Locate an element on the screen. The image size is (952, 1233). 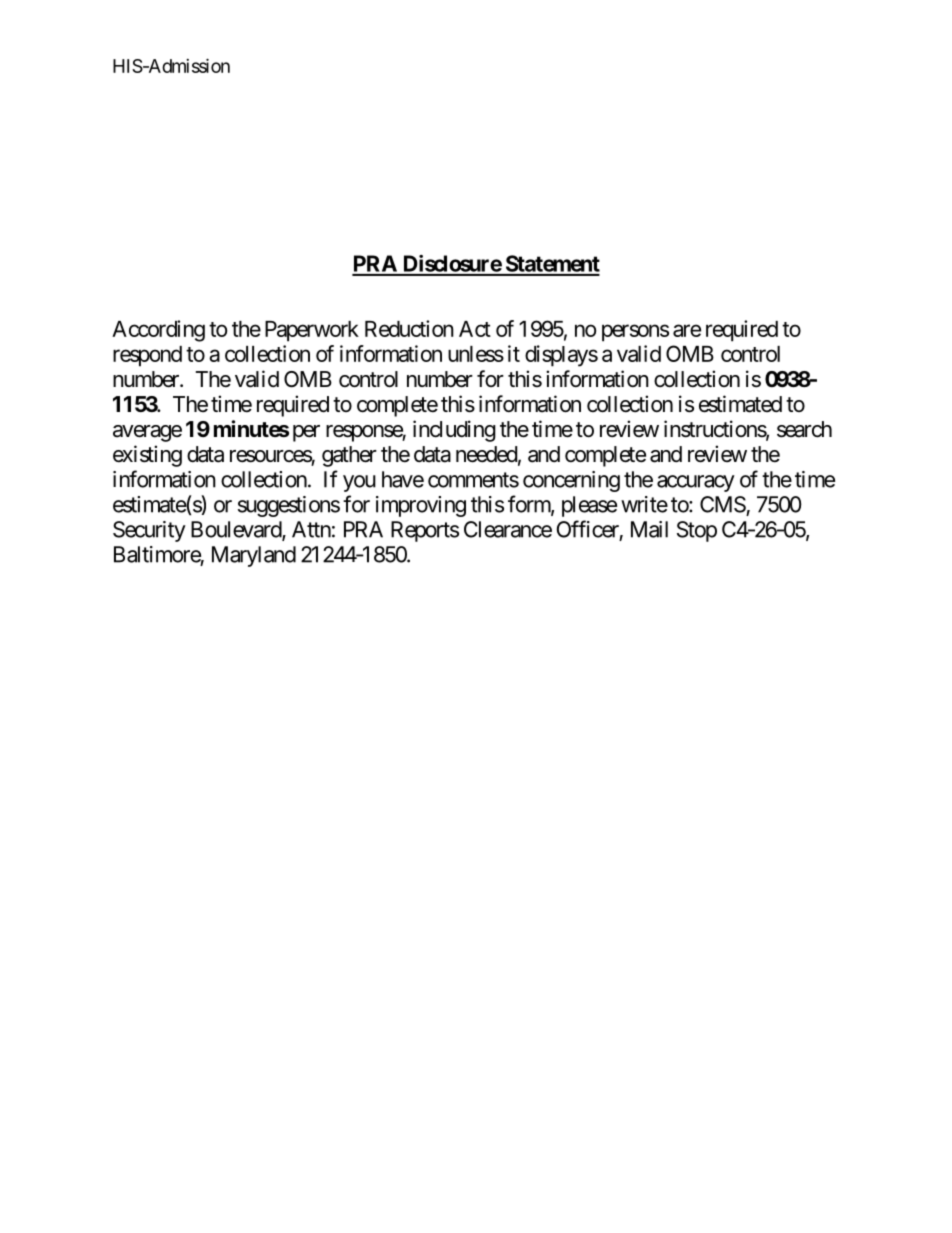
existing is located at coordinates (147, 456).
